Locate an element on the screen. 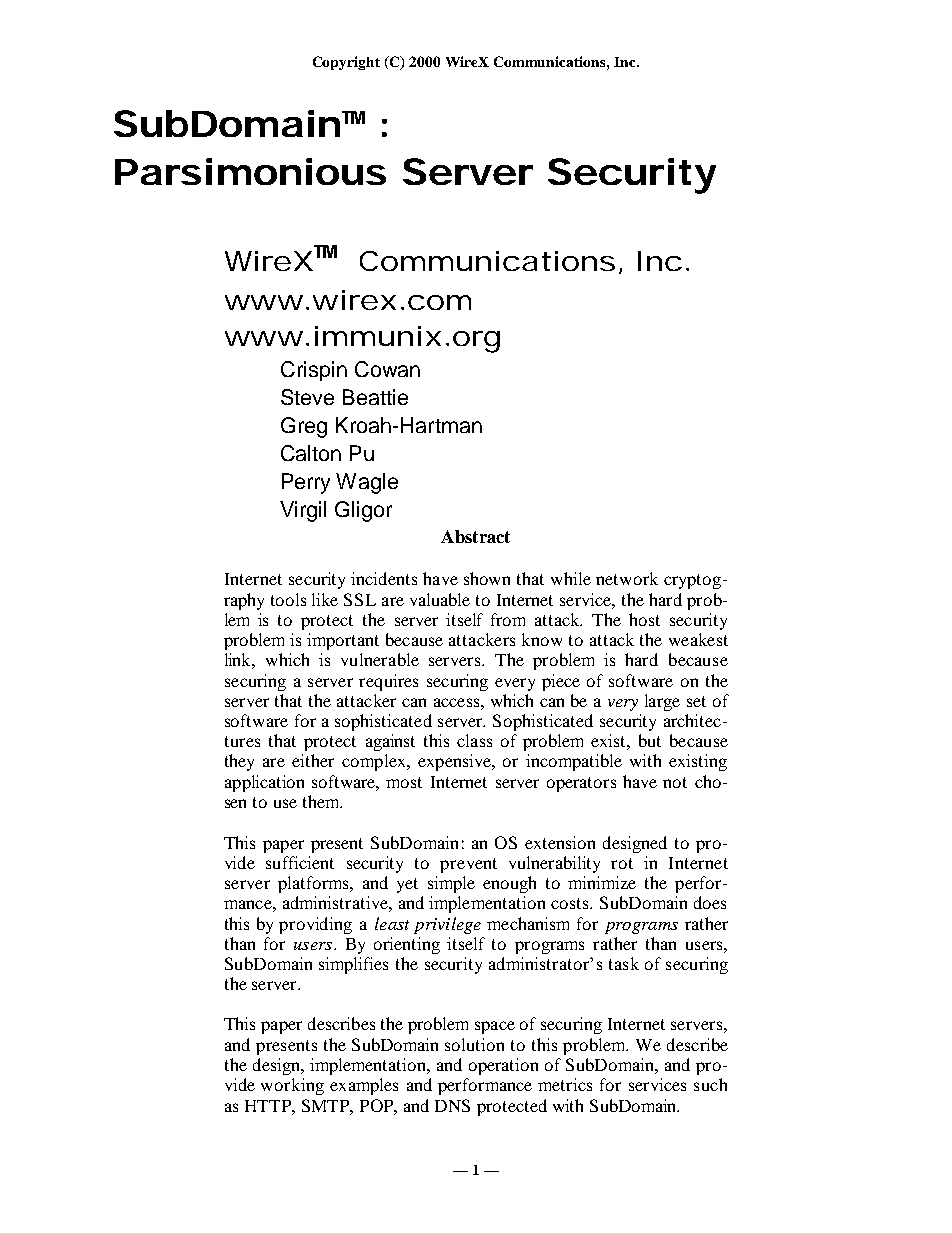 Image resolution: width=952 pixels, height=1233 pixels. prevent is located at coordinates (468, 865).
